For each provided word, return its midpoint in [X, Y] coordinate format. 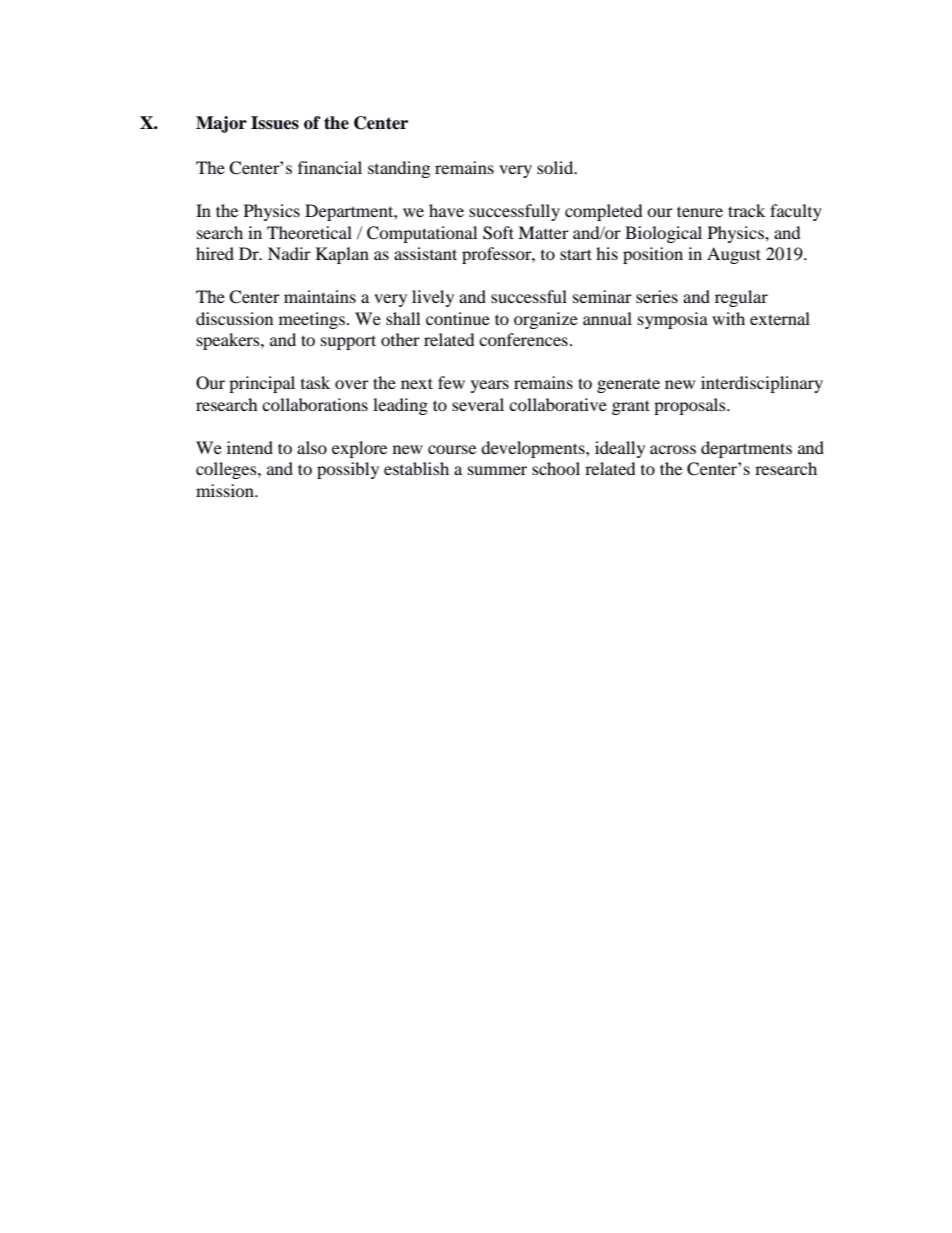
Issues [275, 123]
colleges [227, 470]
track [746, 210]
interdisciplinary [762, 384]
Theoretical [309, 232]
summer [497, 470]
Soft [498, 233]
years [490, 386]
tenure [700, 211]
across [673, 449]
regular [741, 298]
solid [556, 167]
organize [546, 320]
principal [262, 384]
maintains [320, 296]
